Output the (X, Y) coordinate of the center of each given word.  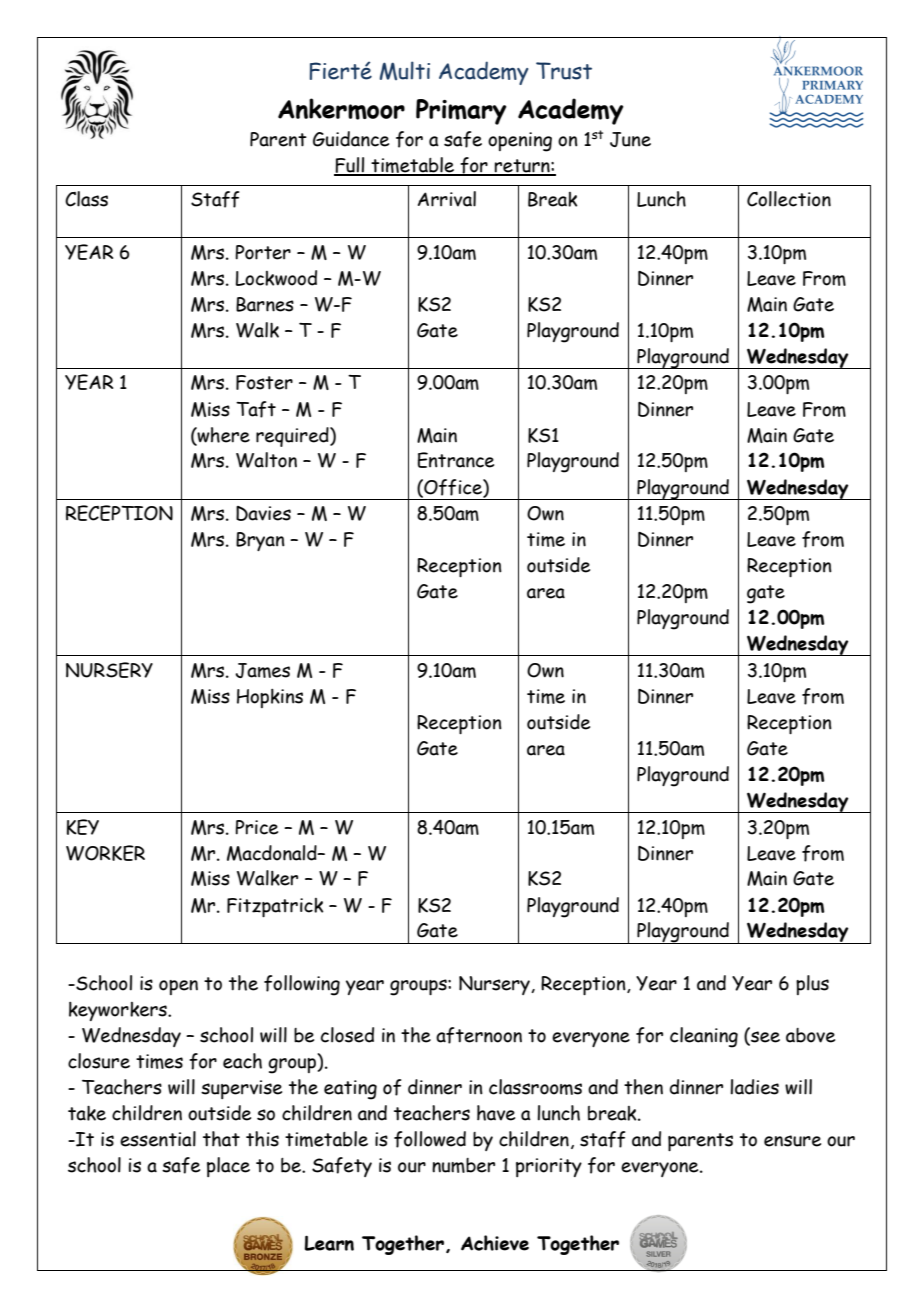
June (630, 139)
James (262, 670)
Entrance (456, 460)
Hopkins (270, 698)
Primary (461, 112)
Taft (256, 409)
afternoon (479, 1035)
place (228, 1167)
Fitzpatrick (275, 907)
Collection (789, 199)
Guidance (351, 139)
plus (812, 985)
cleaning (704, 1037)
